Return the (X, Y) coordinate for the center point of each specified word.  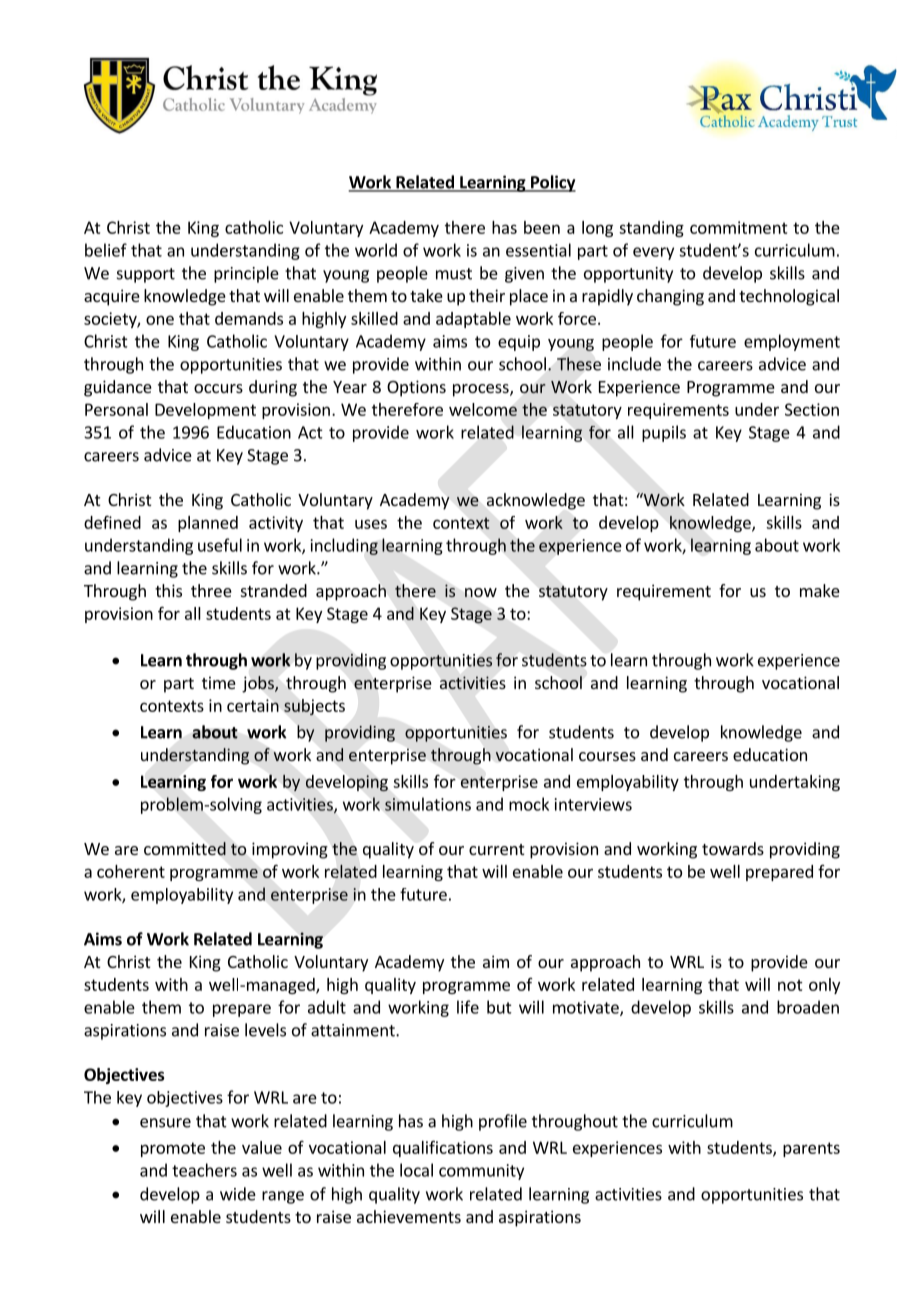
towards (733, 848)
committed (185, 849)
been (542, 227)
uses (371, 524)
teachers (204, 1170)
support (146, 275)
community (481, 1172)
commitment (739, 227)
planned (208, 524)
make (820, 590)
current (496, 849)
